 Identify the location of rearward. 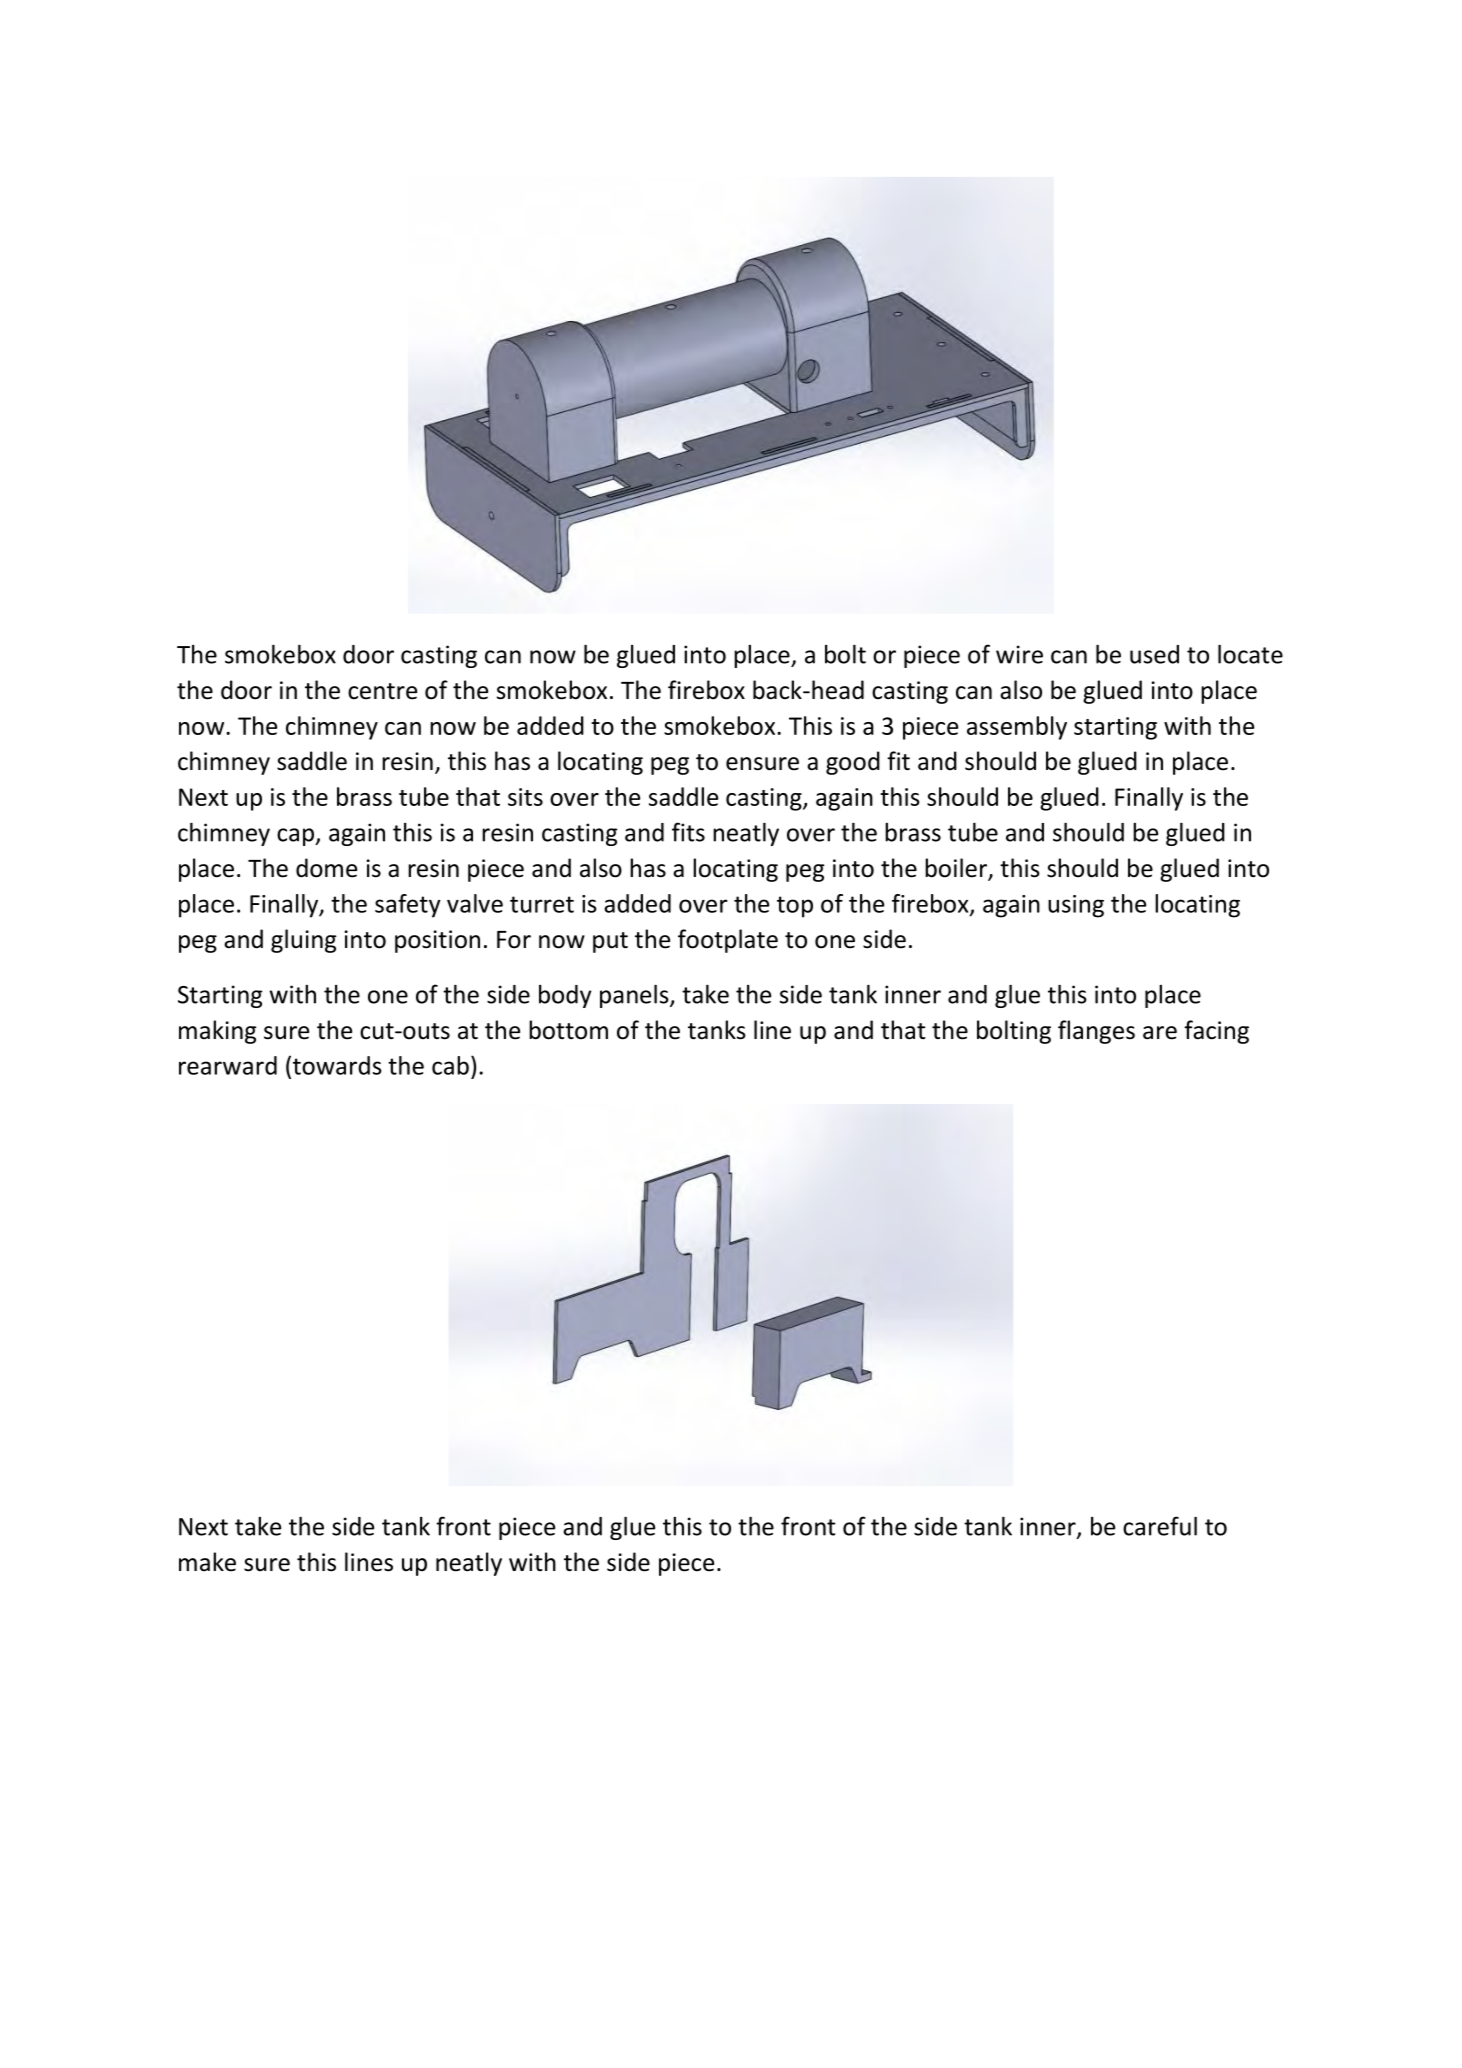
(228, 1065).
